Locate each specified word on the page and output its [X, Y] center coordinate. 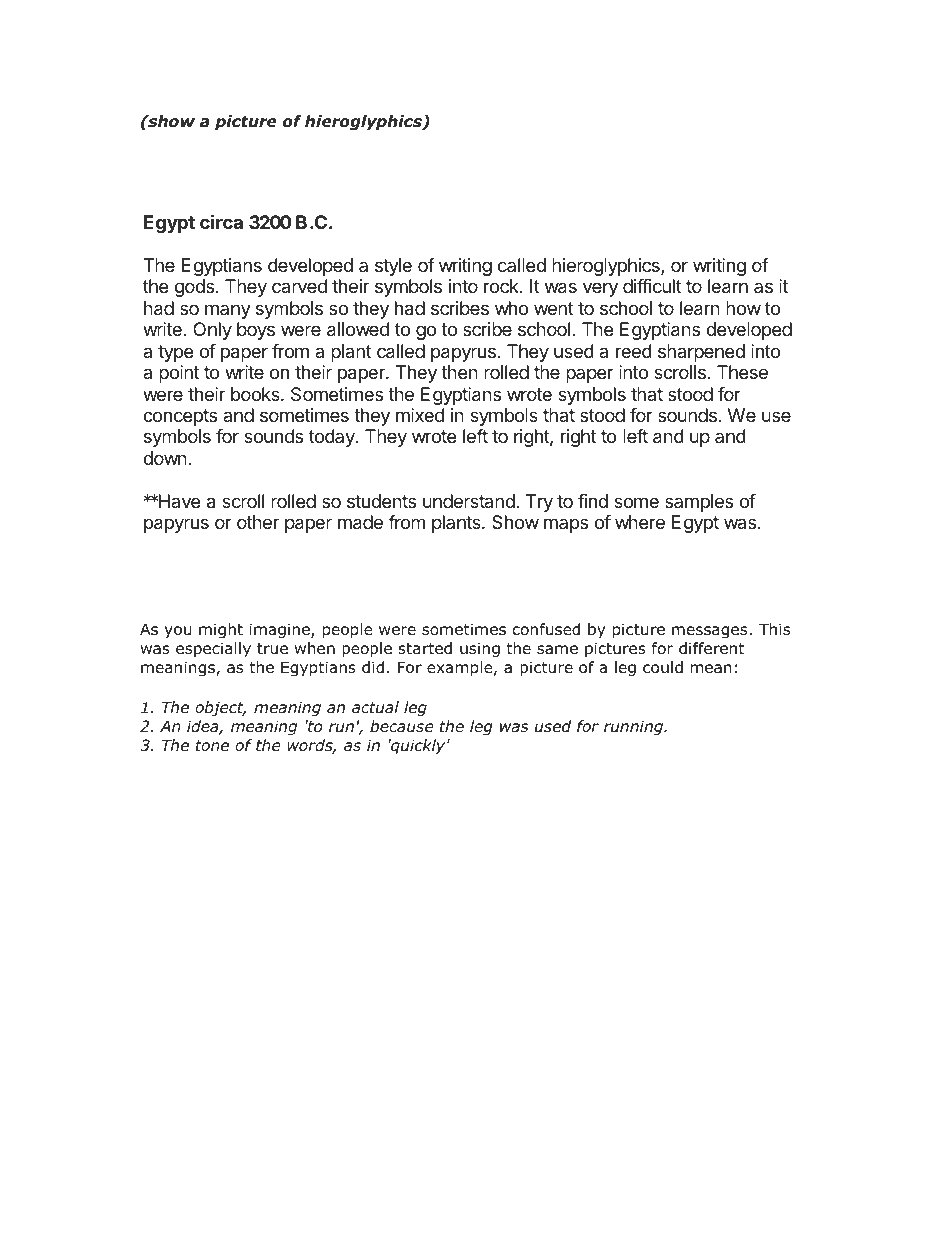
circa [221, 221]
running [635, 727]
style [393, 267]
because [402, 726]
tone [212, 745]
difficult [652, 286]
